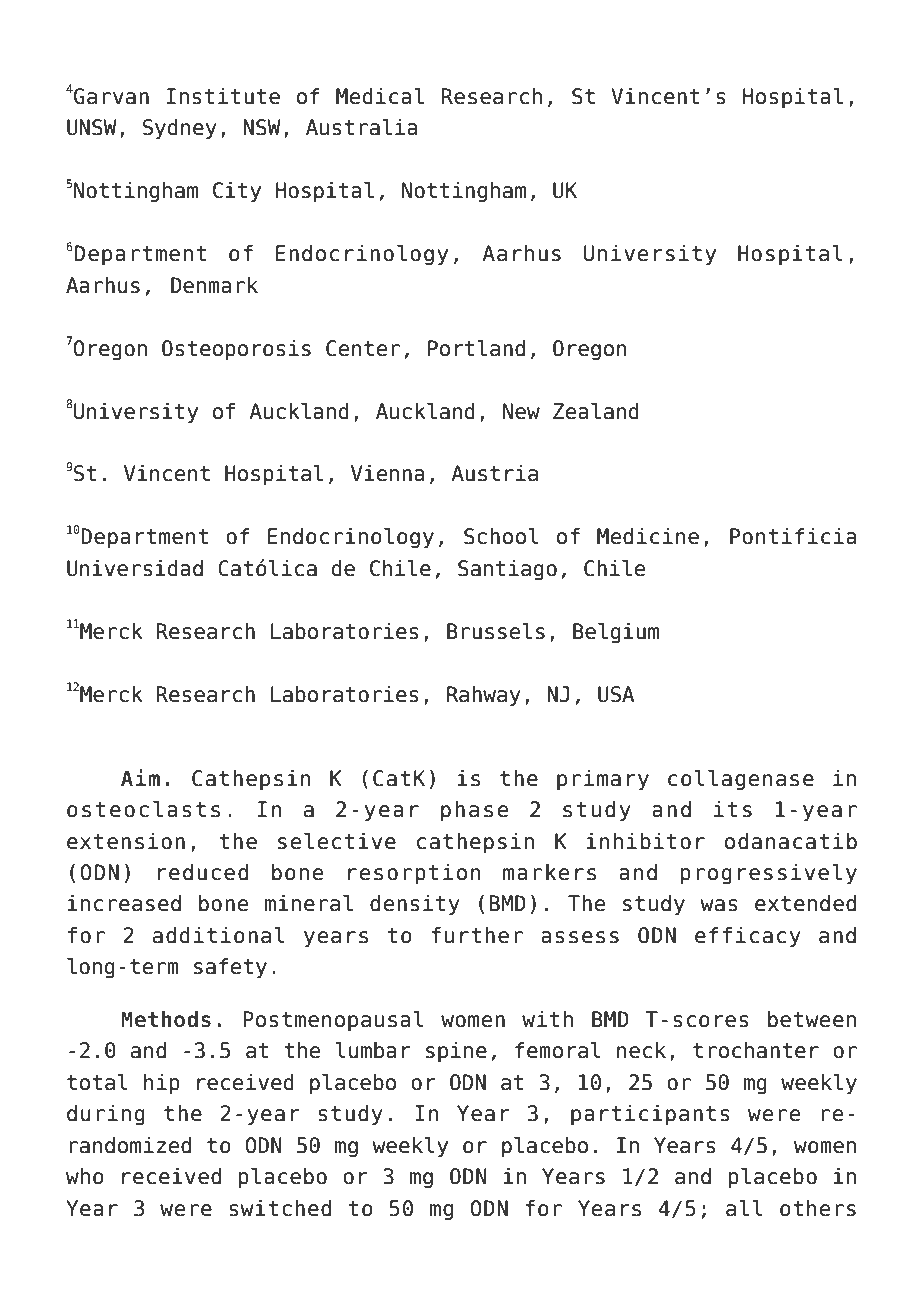  Describe the element at coordinates (380, 96) in the image. I see `Medical` at that location.
